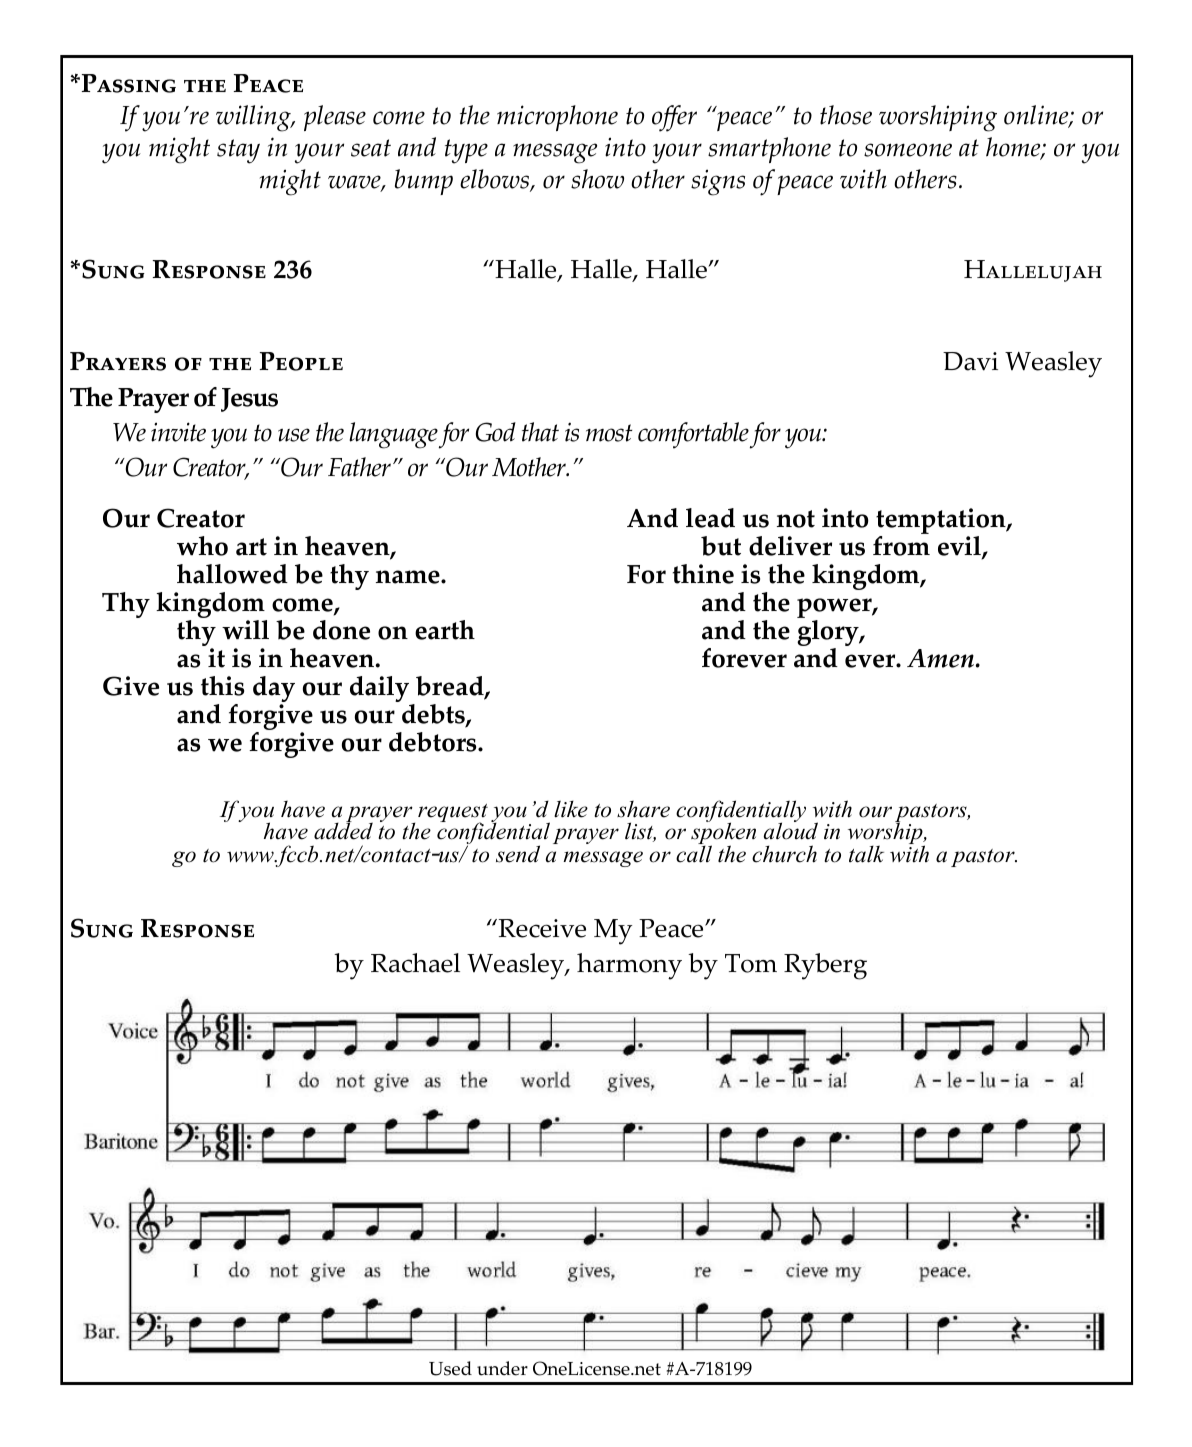 The image size is (1192, 1447). I want to click on added, so click(343, 830).
